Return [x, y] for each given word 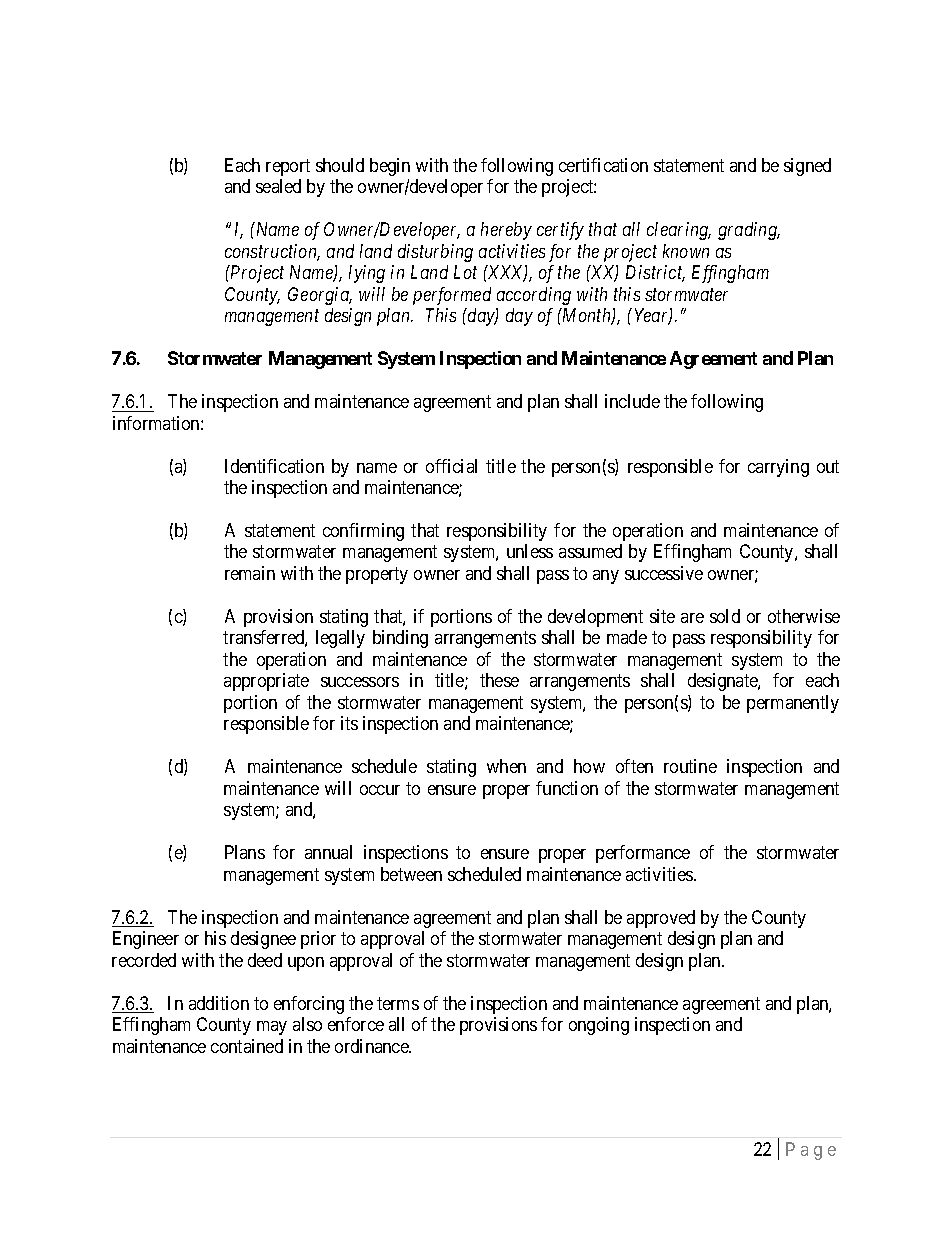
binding [400, 639]
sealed [278, 186]
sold [725, 616]
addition [219, 1003]
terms [398, 1003]
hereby [506, 231]
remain [250, 573]
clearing [679, 231]
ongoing [599, 1026]
